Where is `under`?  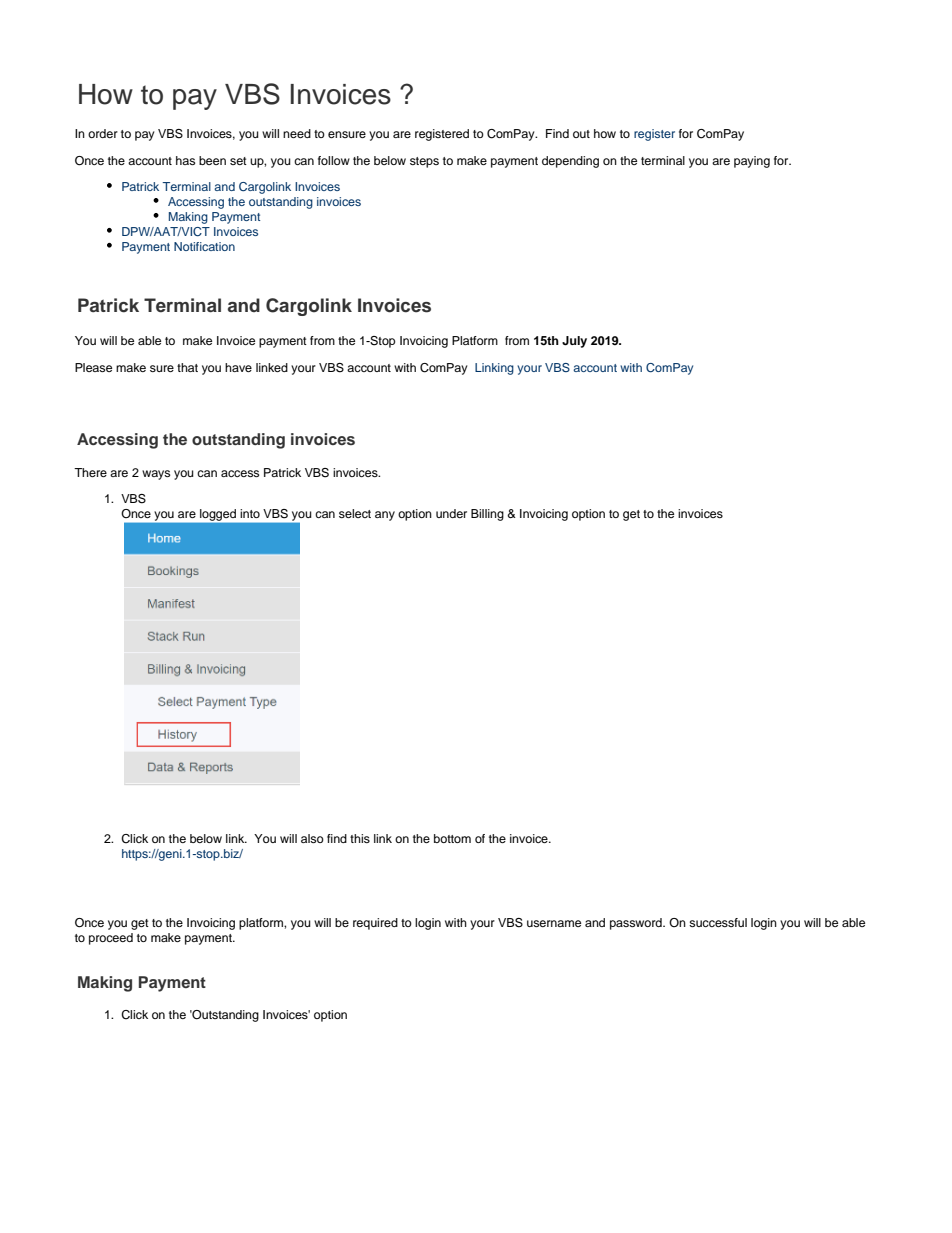
under is located at coordinates (451, 513).
